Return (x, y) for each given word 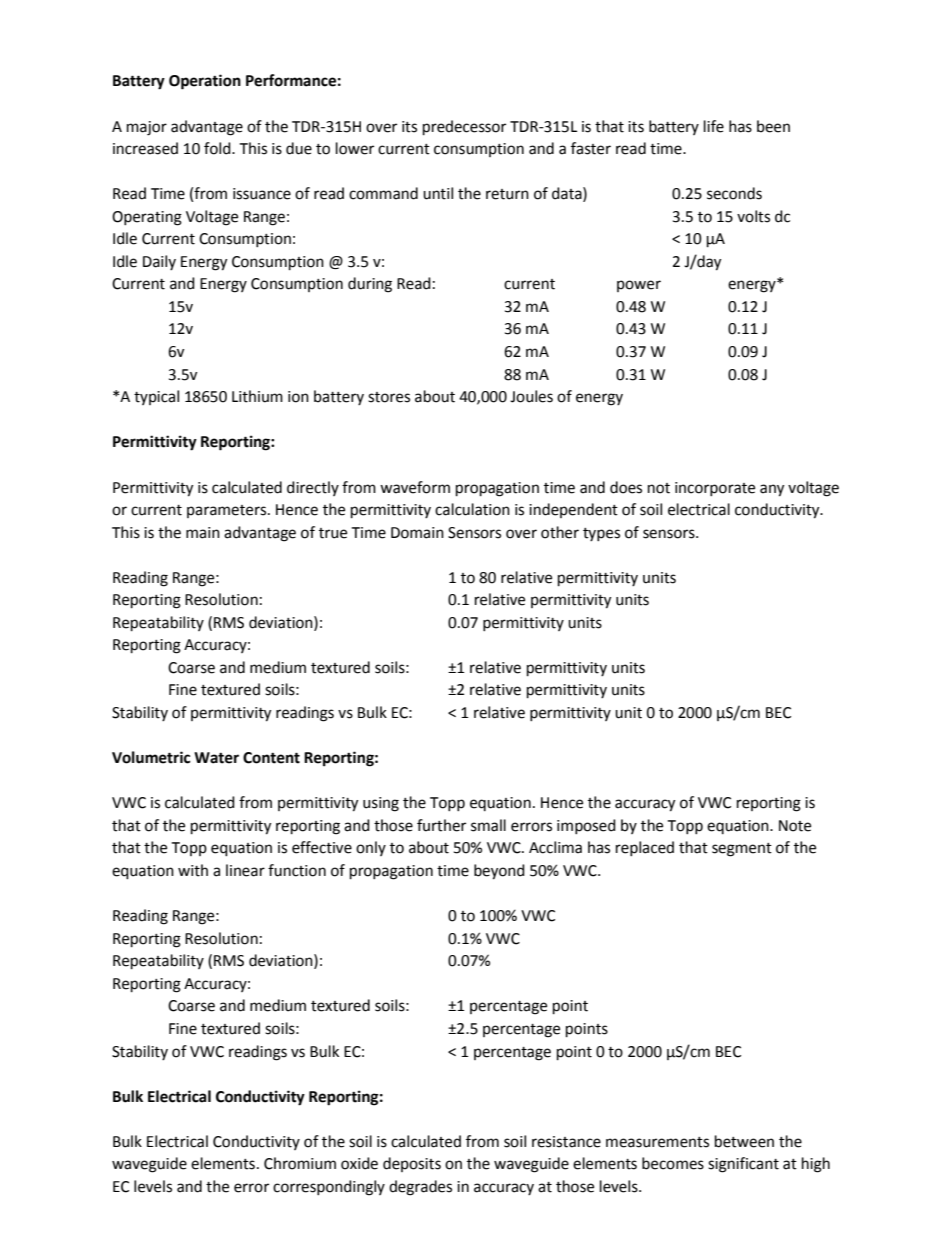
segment (742, 850)
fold (218, 148)
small (488, 825)
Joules (531, 396)
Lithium (257, 396)
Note (795, 826)
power (639, 286)
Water (216, 758)
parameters (228, 511)
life (714, 126)
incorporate (715, 489)
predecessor (464, 128)
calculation (472, 509)
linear (245, 870)
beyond (499, 872)
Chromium (300, 1163)
